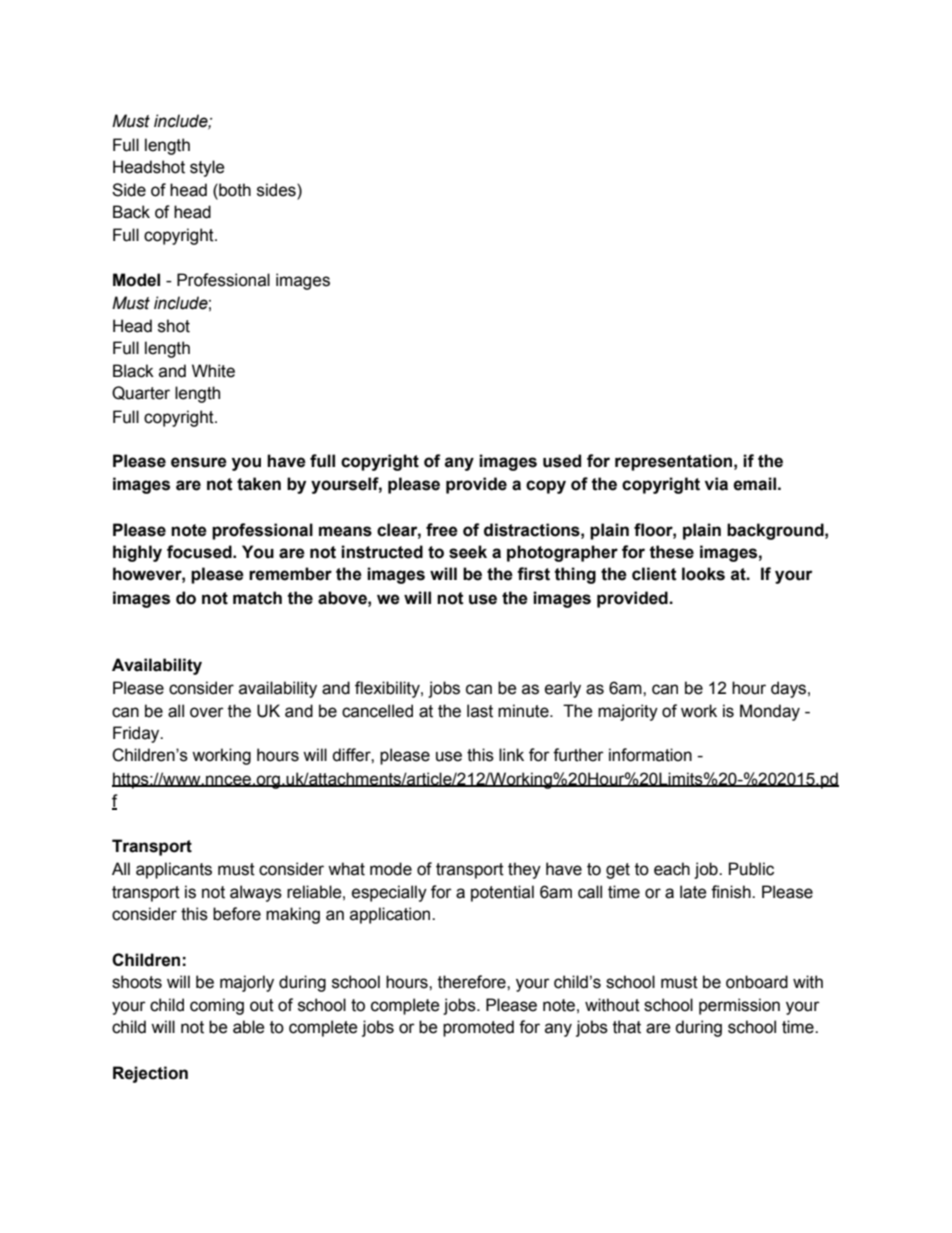  Describe the element at coordinates (137, 553) in the screenshot. I see `highly` at that location.
